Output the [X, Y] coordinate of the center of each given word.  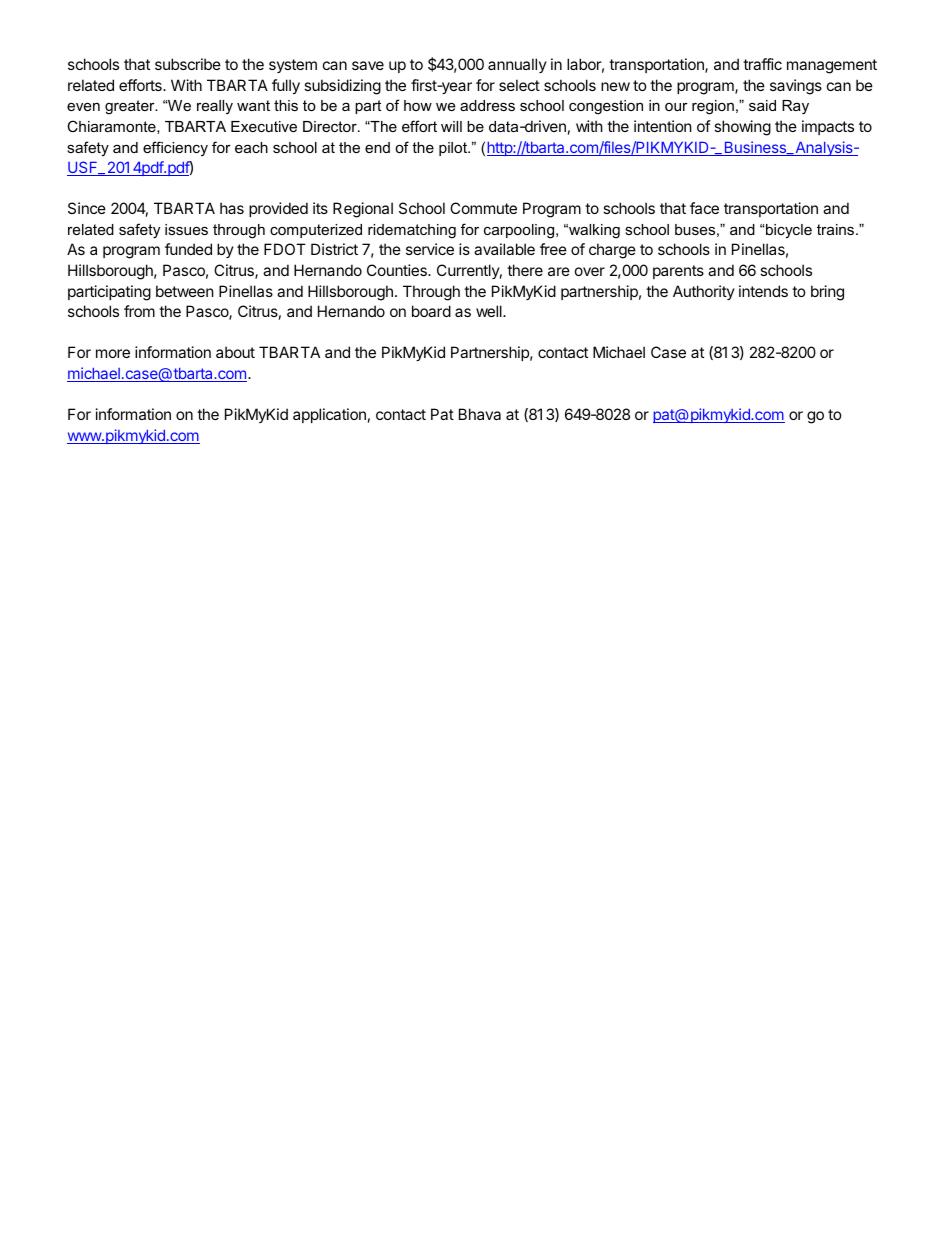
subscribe [188, 64]
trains [837, 229]
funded [188, 249]
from [139, 311]
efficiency [175, 149]
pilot [454, 149]
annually [517, 65]
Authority [704, 292]
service [430, 249]
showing [742, 128]
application [329, 415]
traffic [762, 64]
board [431, 311]
